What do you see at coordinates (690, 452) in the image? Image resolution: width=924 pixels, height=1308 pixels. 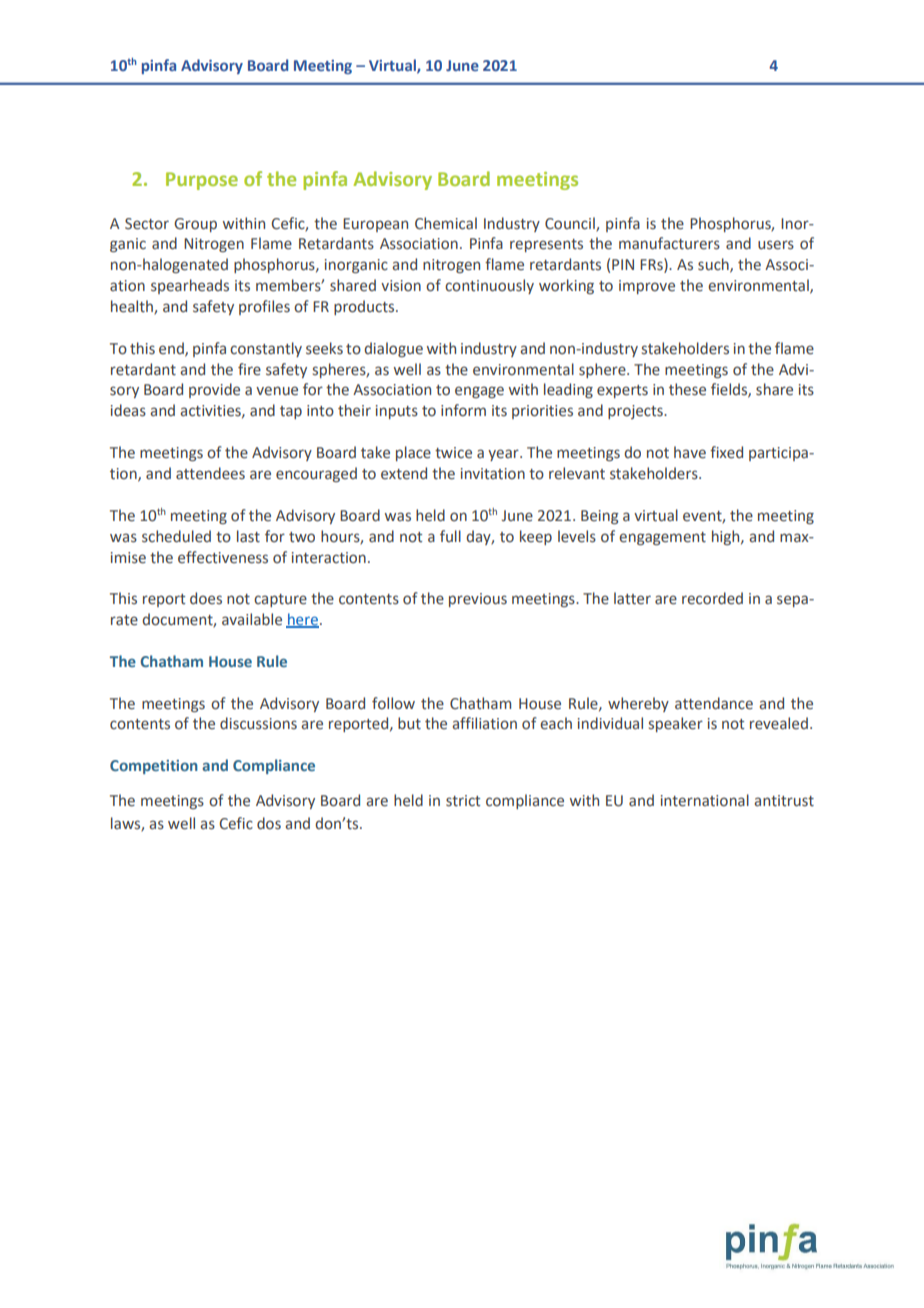 I see `have` at bounding box center [690, 452].
